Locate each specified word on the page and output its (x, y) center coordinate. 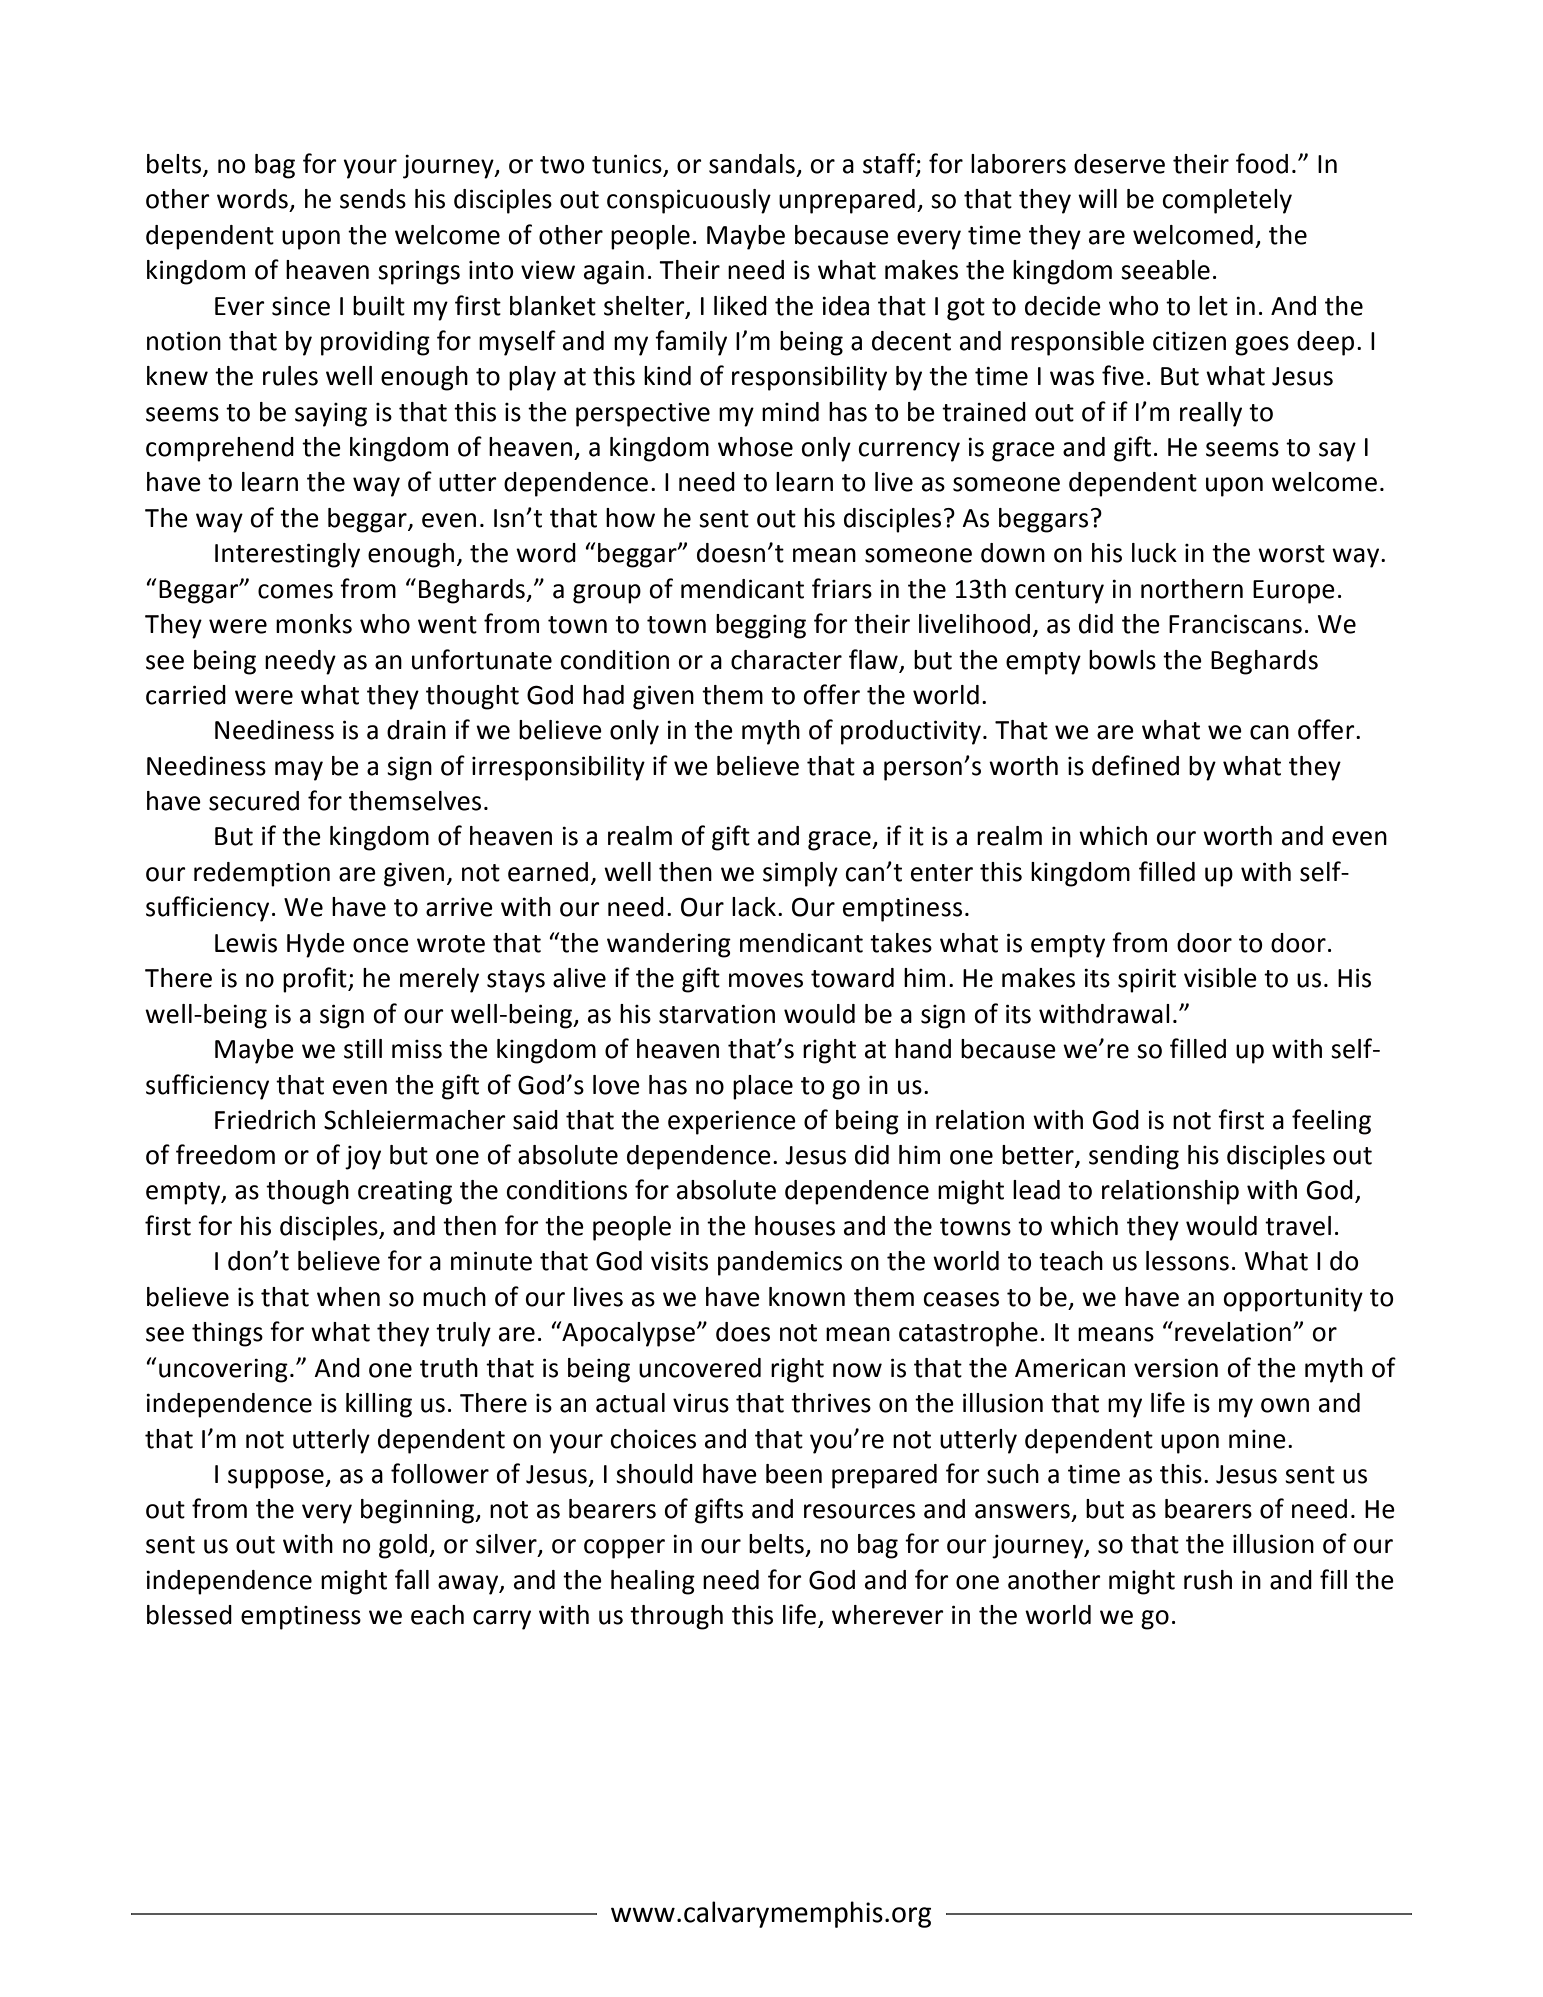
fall (412, 1579)
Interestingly (287, 555)
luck (1154, 553)
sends (373, 199)
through (676, 1617)
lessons (1187, 1261)
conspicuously (689, 201)
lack (755, 907)
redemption (262, 874)
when (348, 1297)
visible (1220, 978)
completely (1227, 201)
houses (795, 1226)
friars (842, 588)
